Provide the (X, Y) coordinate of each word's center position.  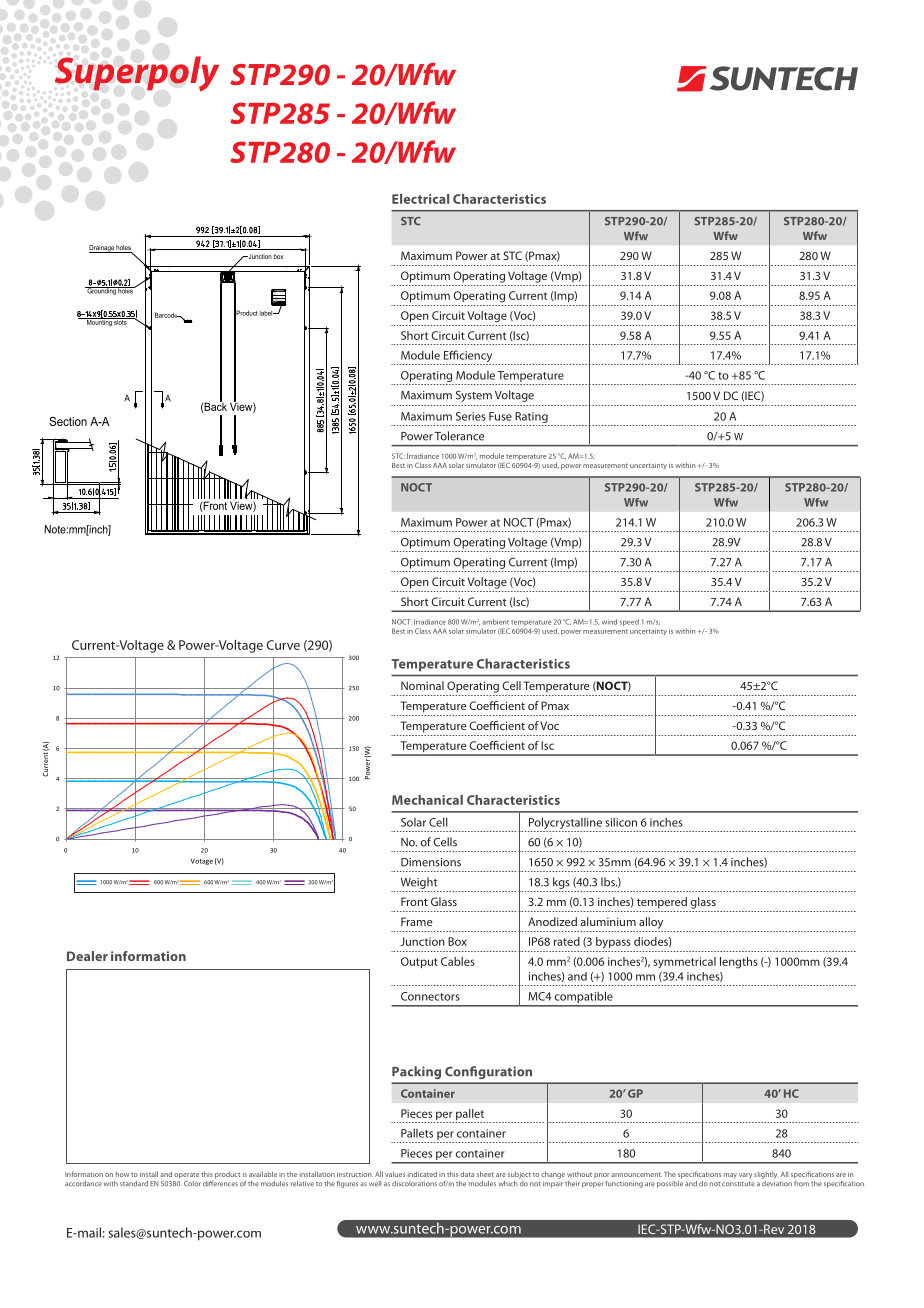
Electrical (420, 199)
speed (629, 622)
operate (186, 1176)
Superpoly (137, 73)
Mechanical (427, 800)
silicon (621, 822)
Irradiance (430, 622)
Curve (283, 645)
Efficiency (467, 357)
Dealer (87, 956)
